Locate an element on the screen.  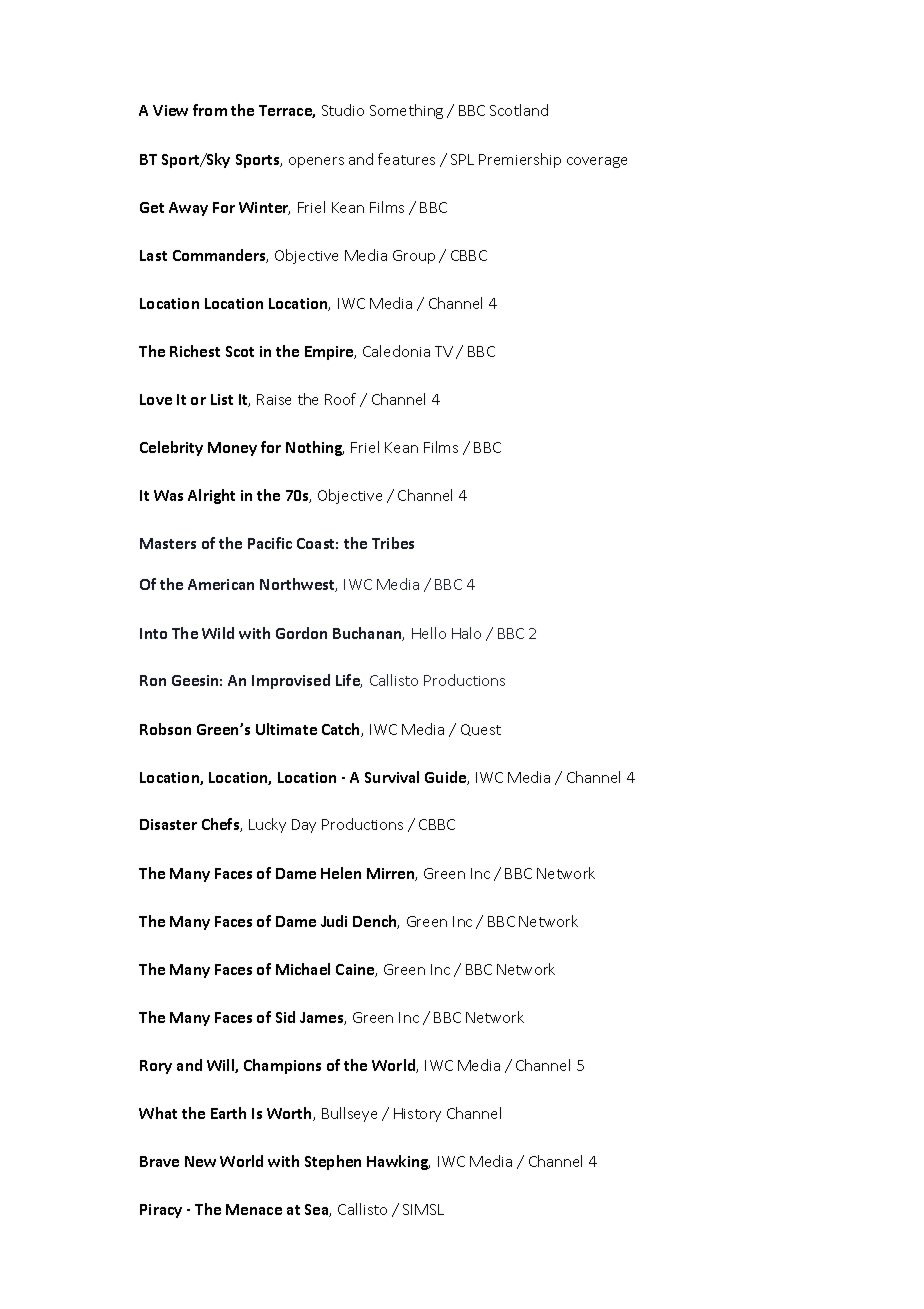
Disaster is located at coordinates (168, 824).
